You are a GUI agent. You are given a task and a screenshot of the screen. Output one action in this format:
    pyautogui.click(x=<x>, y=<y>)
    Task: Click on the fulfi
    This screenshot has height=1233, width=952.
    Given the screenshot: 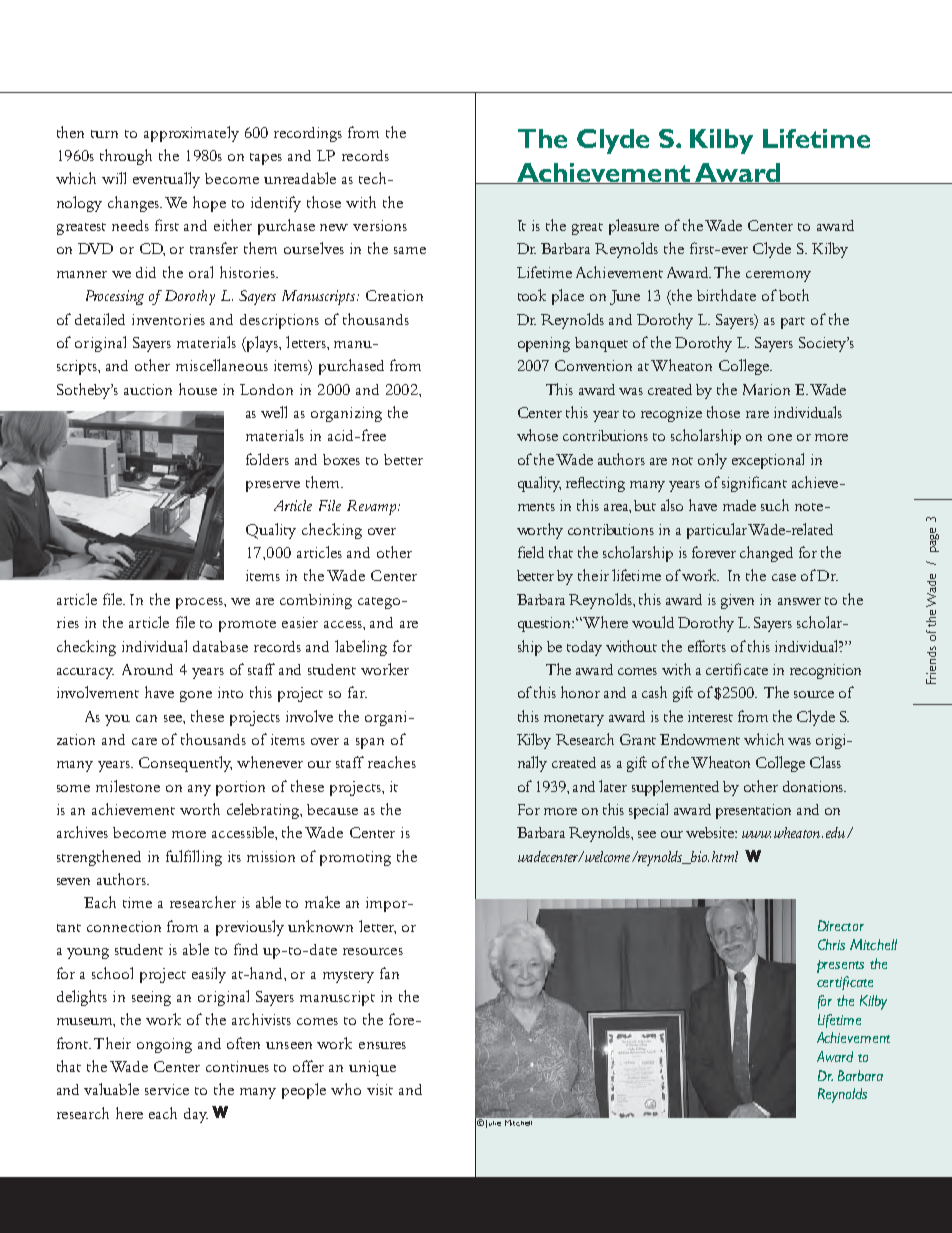 What is the action you would take?
    pyautogui.click(x=179, y=856)
